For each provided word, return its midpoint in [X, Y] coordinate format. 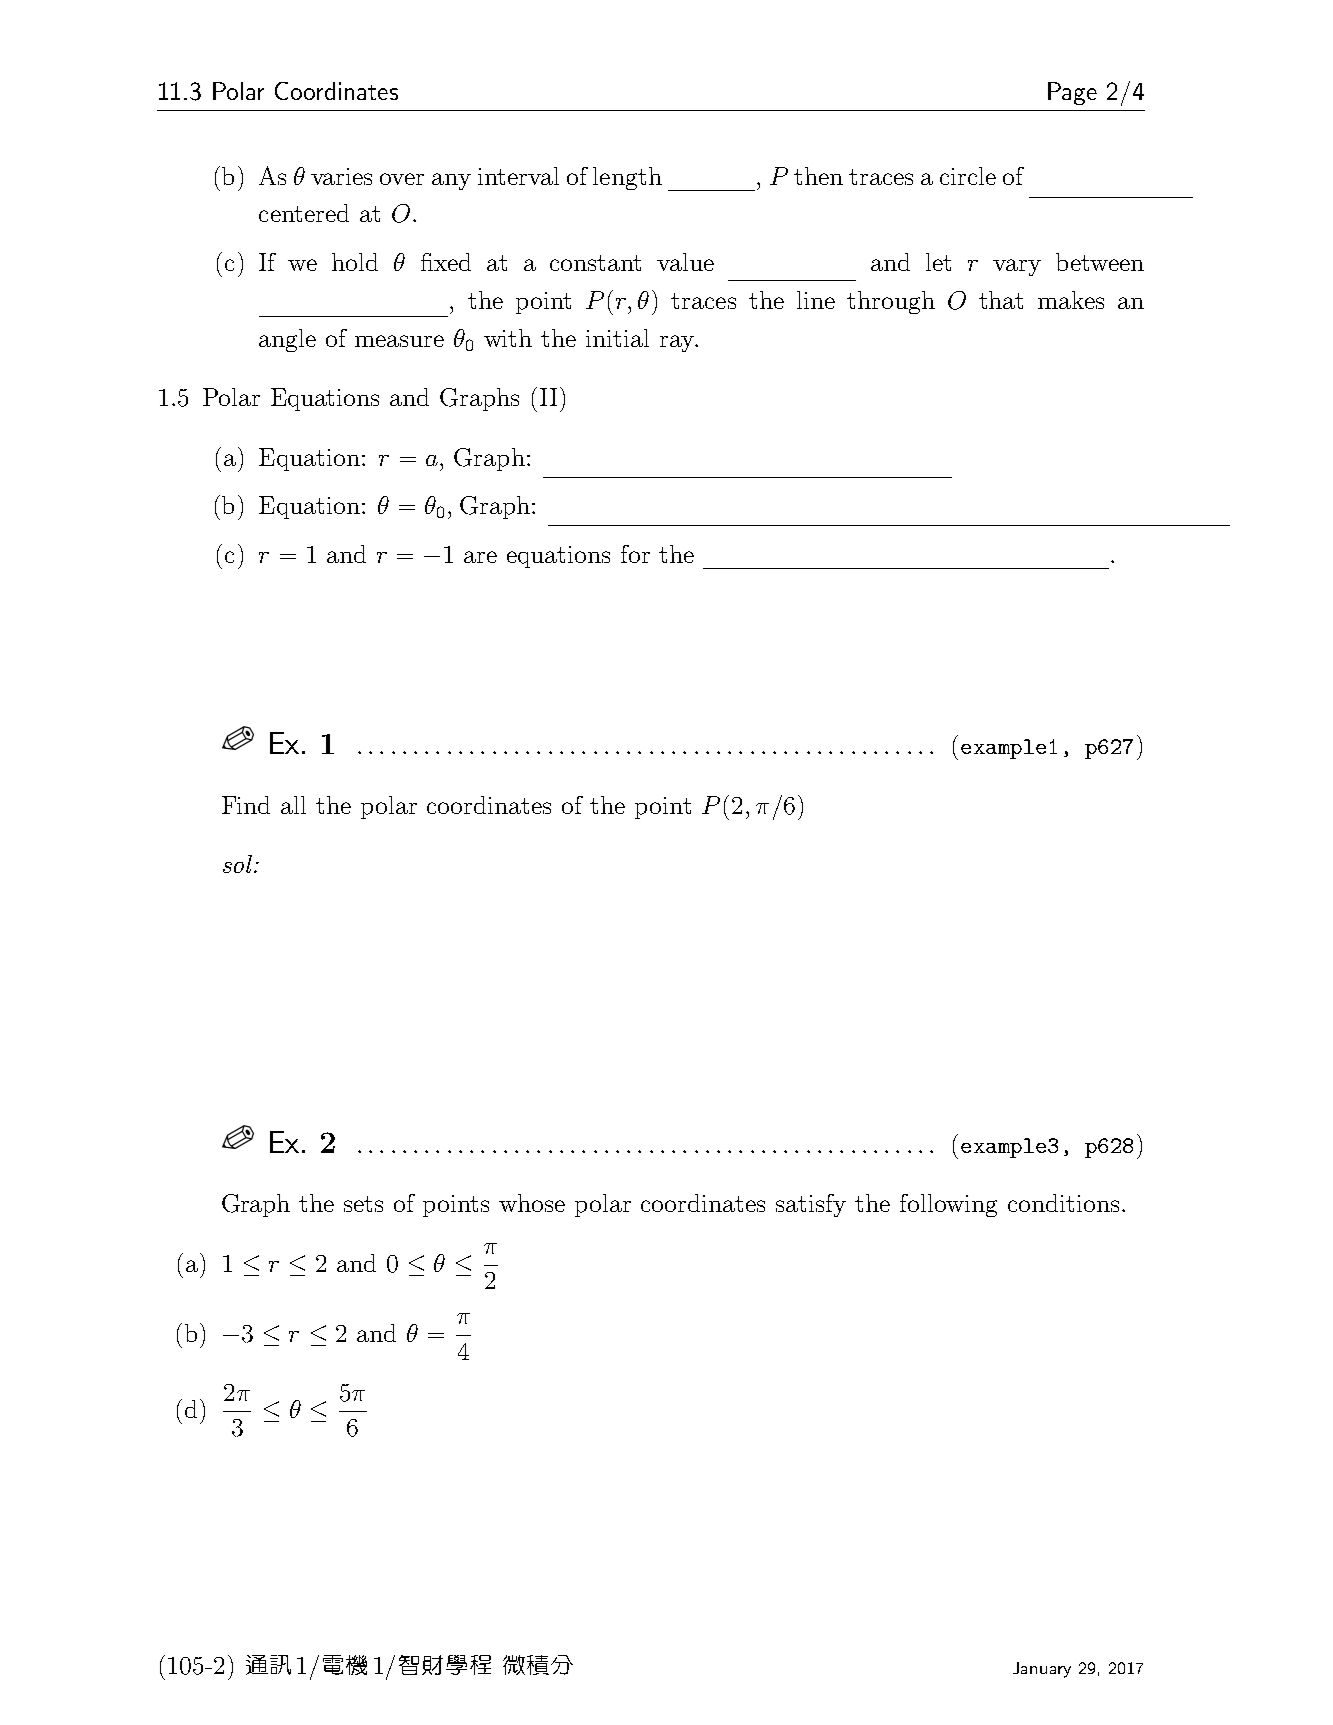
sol [237, 864]
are [480, 557]
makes [1071, 300]
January [1042, 1670]
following [948, 1205]
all [293, 805]
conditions [1063, 1203]
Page [1072, 93]
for [635, 554]
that [1001, 300]
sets [363, 1204]
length [627, 178]
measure [399, 341]
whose [532, 1203]
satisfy [811, 1205]
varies [341, 176]
